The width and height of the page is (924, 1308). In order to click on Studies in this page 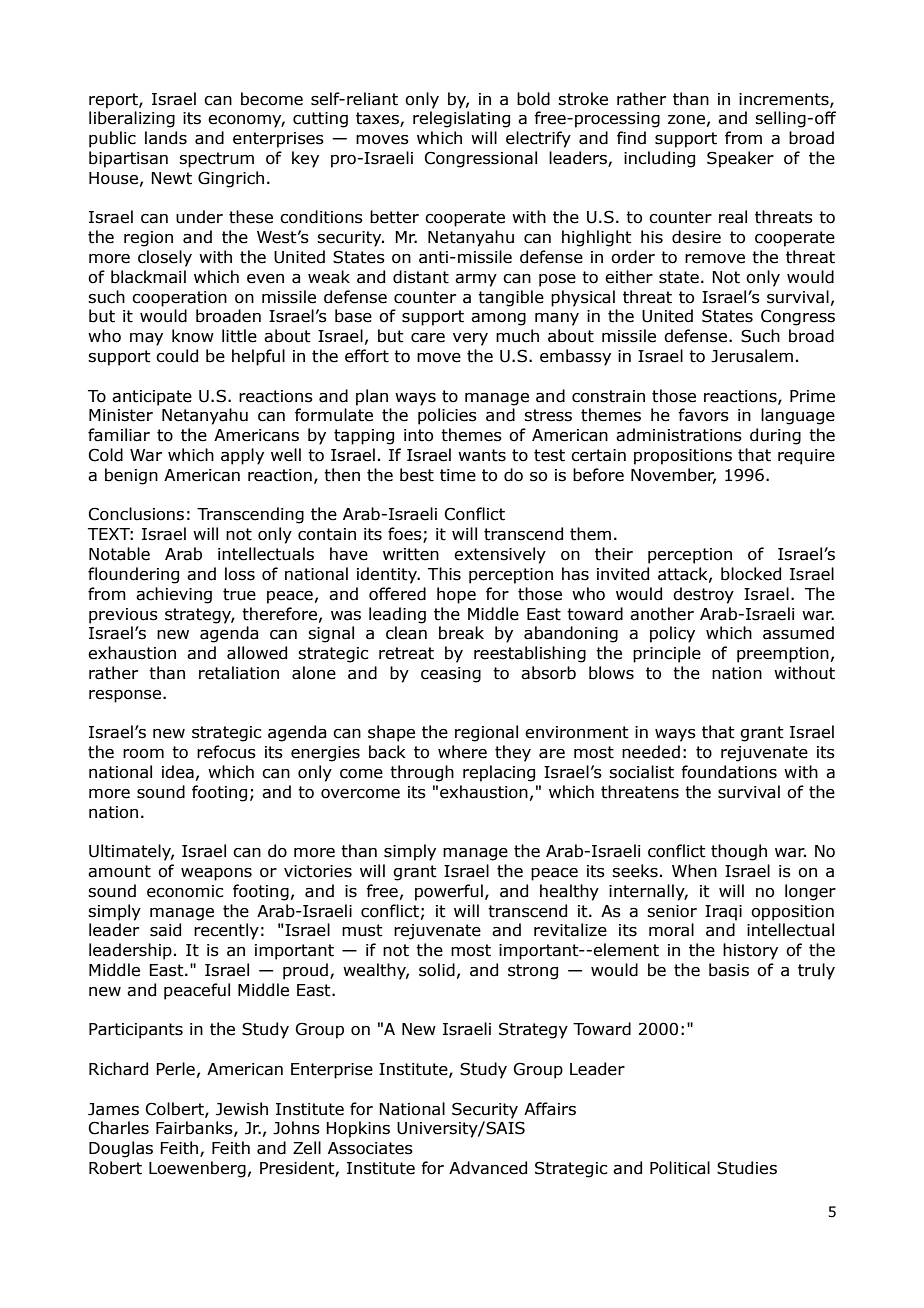, I will do `click(747, 1168)`.
